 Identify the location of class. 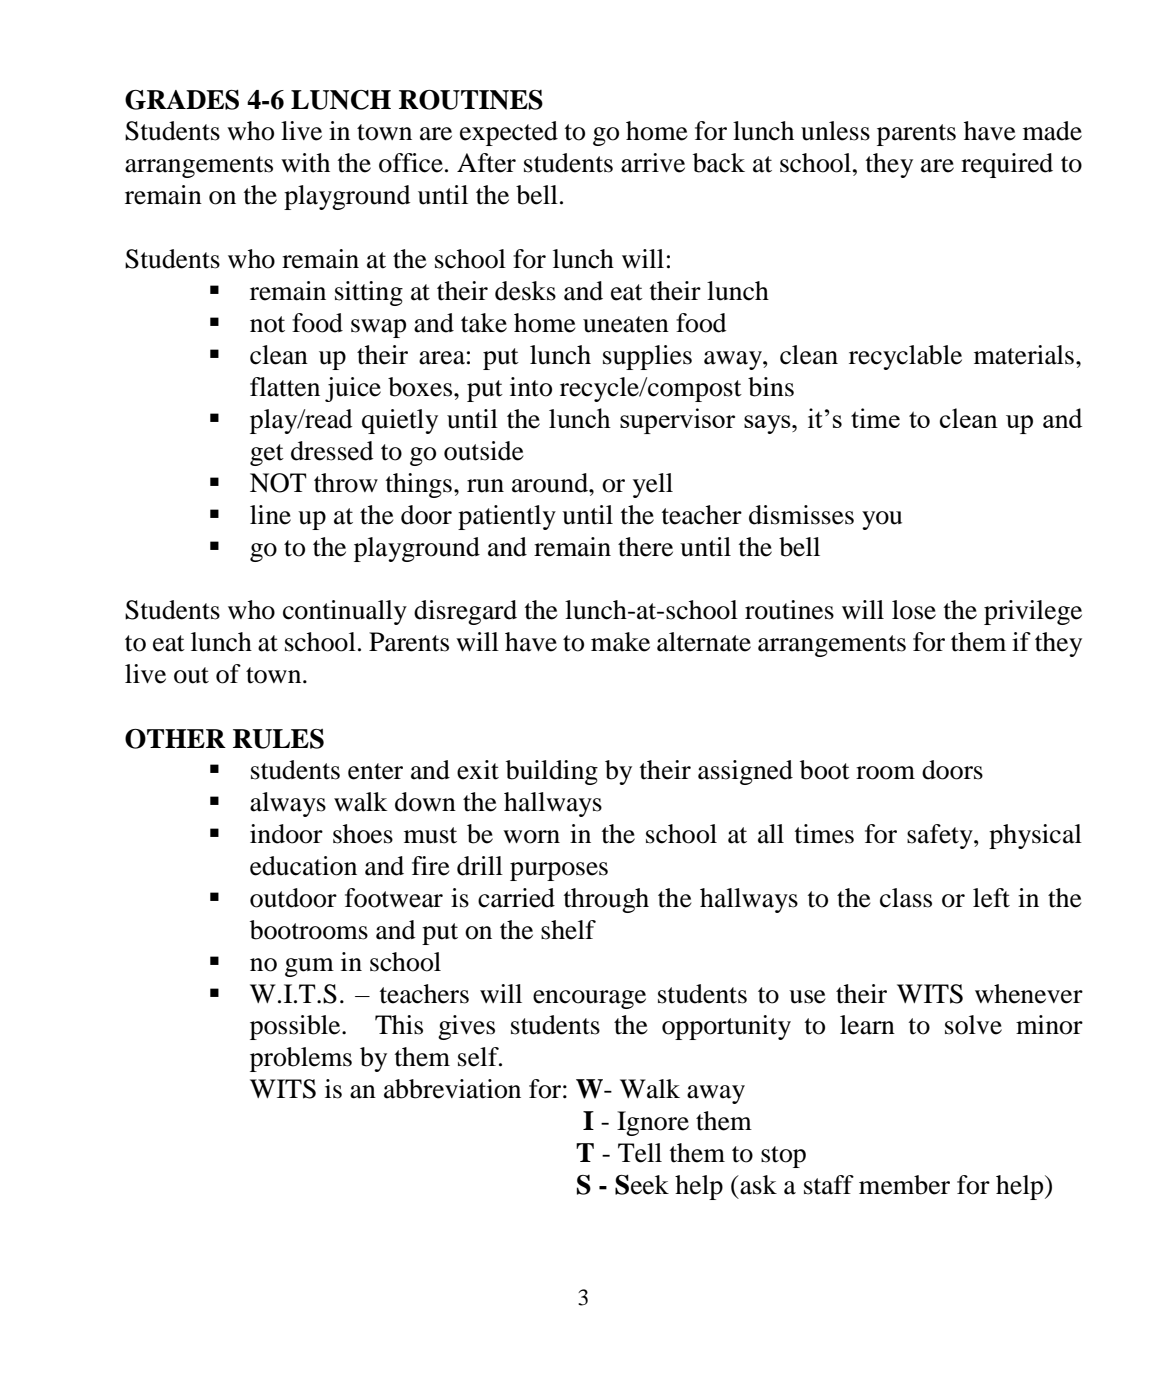
(906, 898).
